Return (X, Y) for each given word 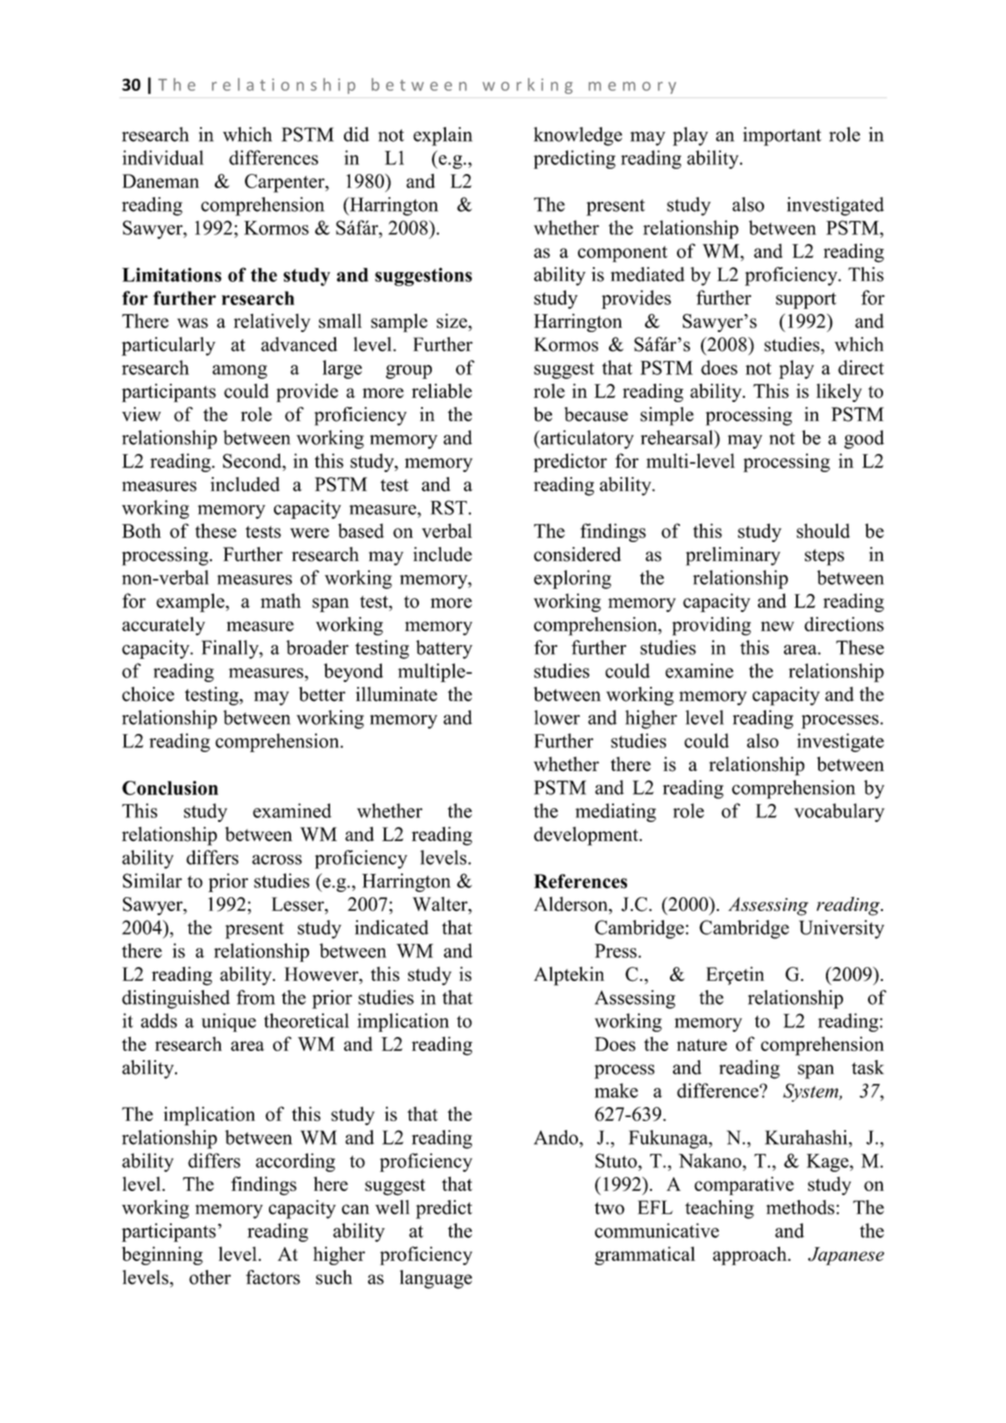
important (782, 136)
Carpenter (286, 183)
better (322, 694)
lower (557, 717)
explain (442, 136)
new (777, 626)
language (436, 1279)
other (210, 1277)
